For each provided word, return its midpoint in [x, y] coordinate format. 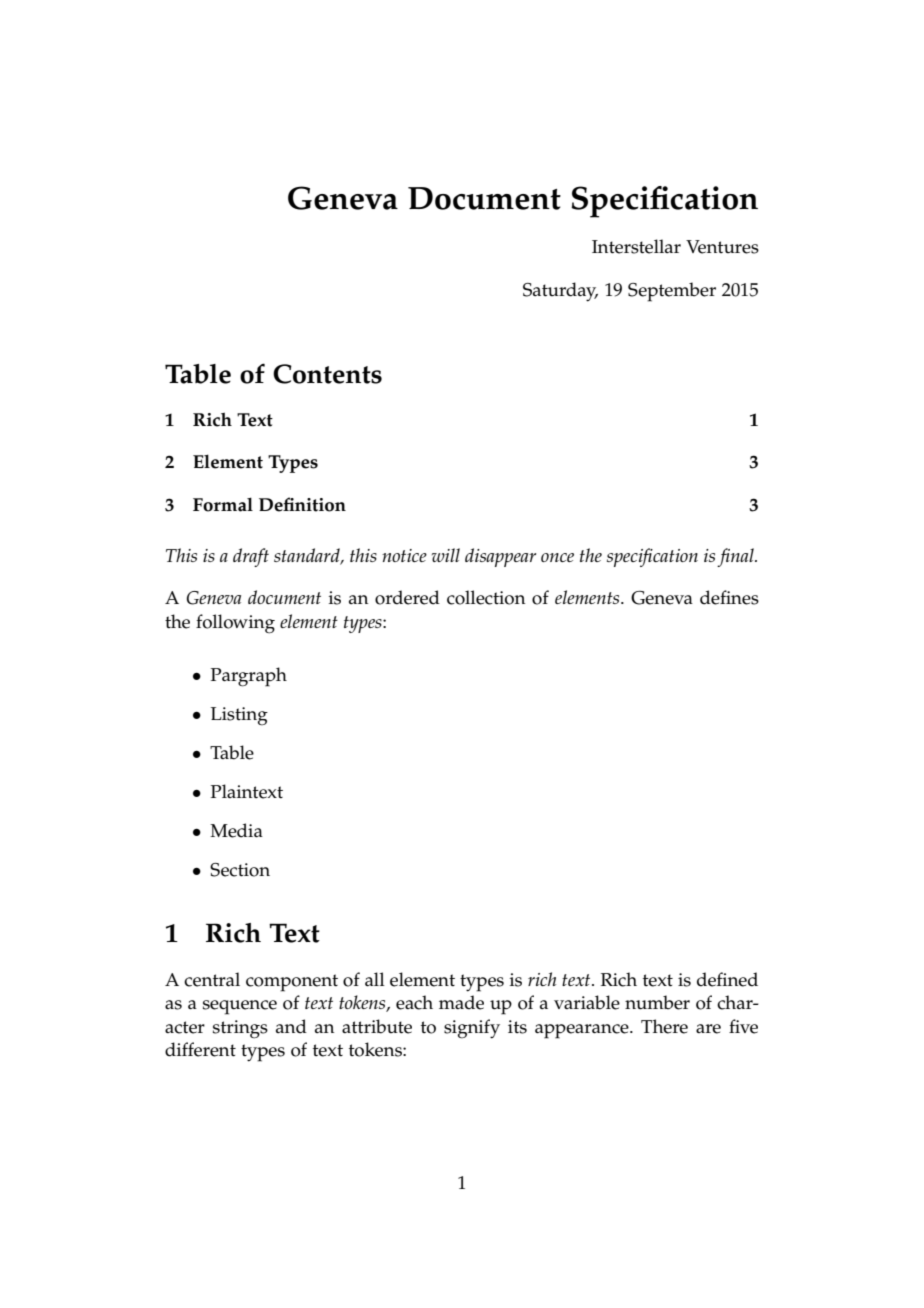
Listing [239, 716]
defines [729, 597]
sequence [240, 1007]
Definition [302, 504]
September [672, 292]
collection [486, 597]
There [664, 1026]
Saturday [560, 292]
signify [472, 1029]
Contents [327, 374]
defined [727, 979]
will [446, 555]
